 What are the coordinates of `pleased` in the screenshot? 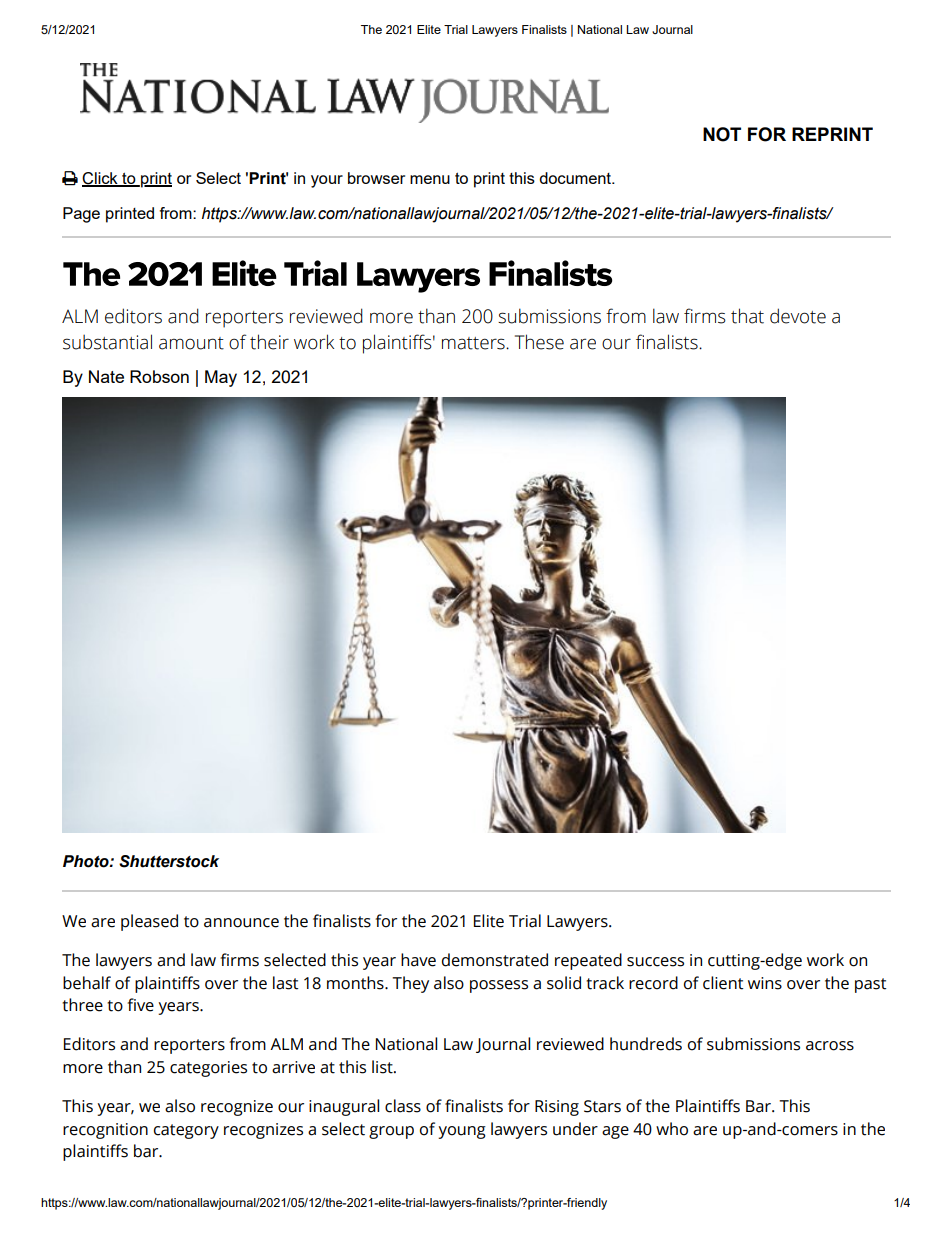 It's located at (149, 922).
